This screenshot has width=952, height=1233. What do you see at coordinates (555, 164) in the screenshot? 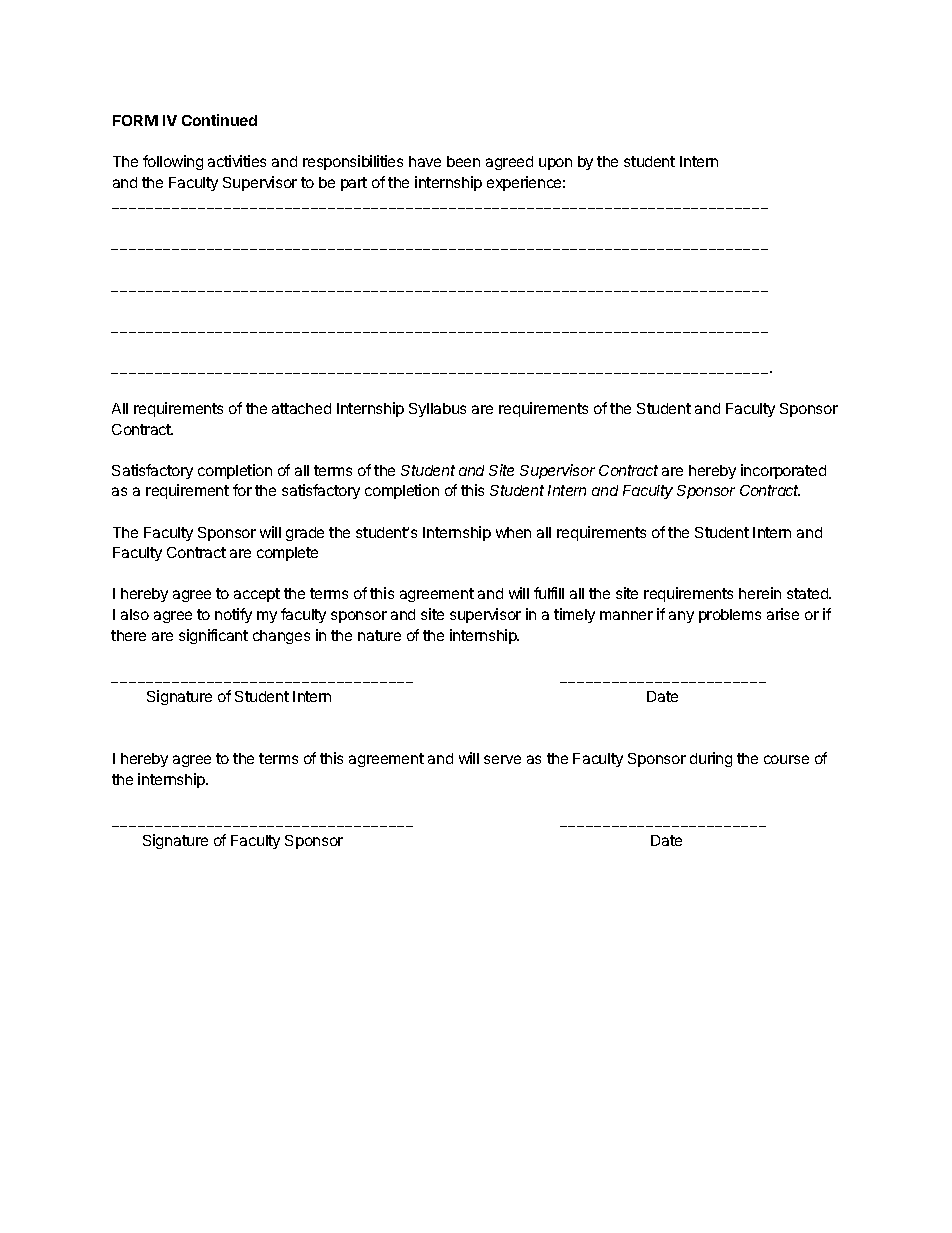
I see `upon` at bounding box center [555, 164].
